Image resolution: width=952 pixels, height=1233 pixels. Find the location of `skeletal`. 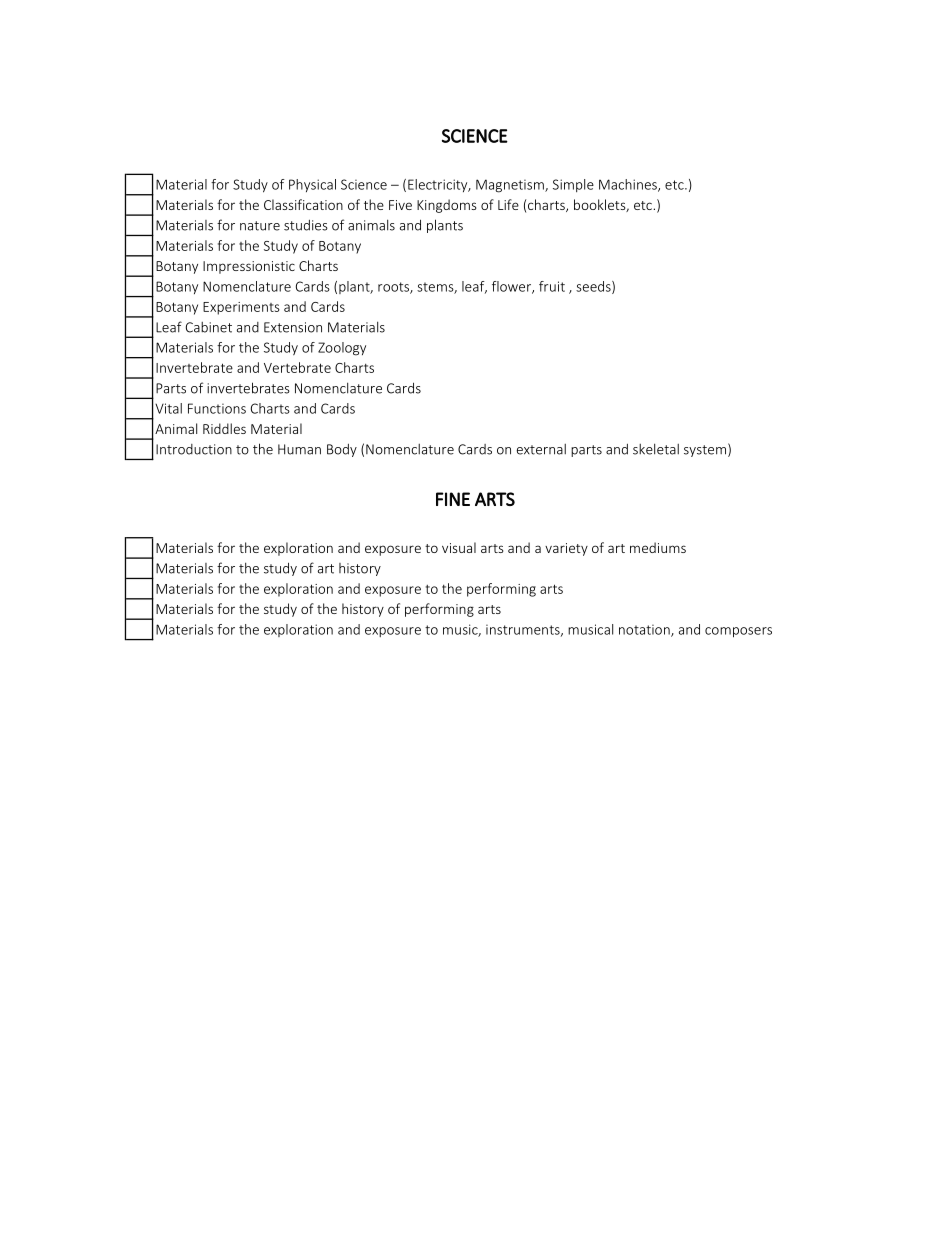

skeletal is located at coordinates (656, 449).
